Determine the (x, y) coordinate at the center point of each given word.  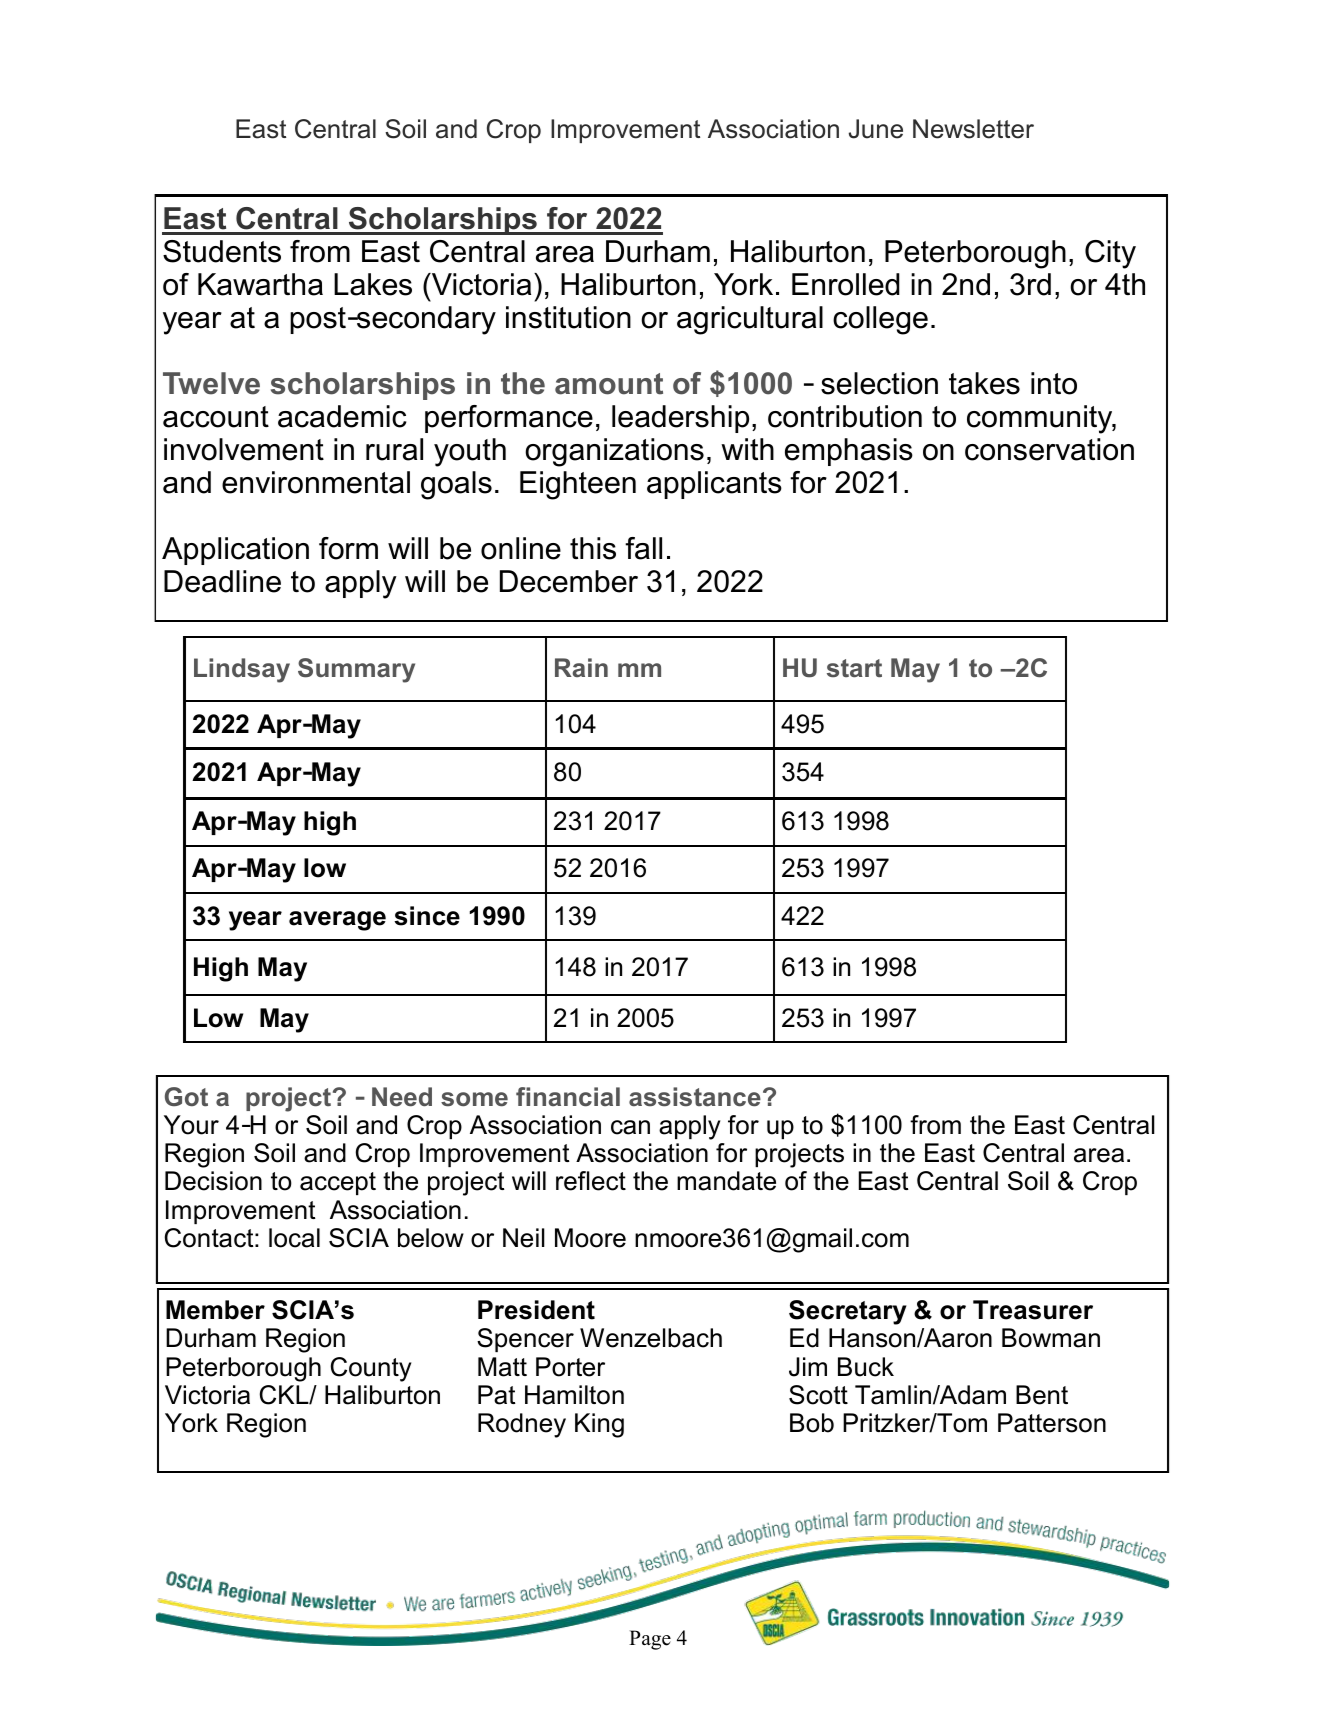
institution (568, 317)
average (337, 921)
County (371, 1369)
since (427, 916)
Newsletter (973, 129)
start (854, 668)
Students (222, 251)
